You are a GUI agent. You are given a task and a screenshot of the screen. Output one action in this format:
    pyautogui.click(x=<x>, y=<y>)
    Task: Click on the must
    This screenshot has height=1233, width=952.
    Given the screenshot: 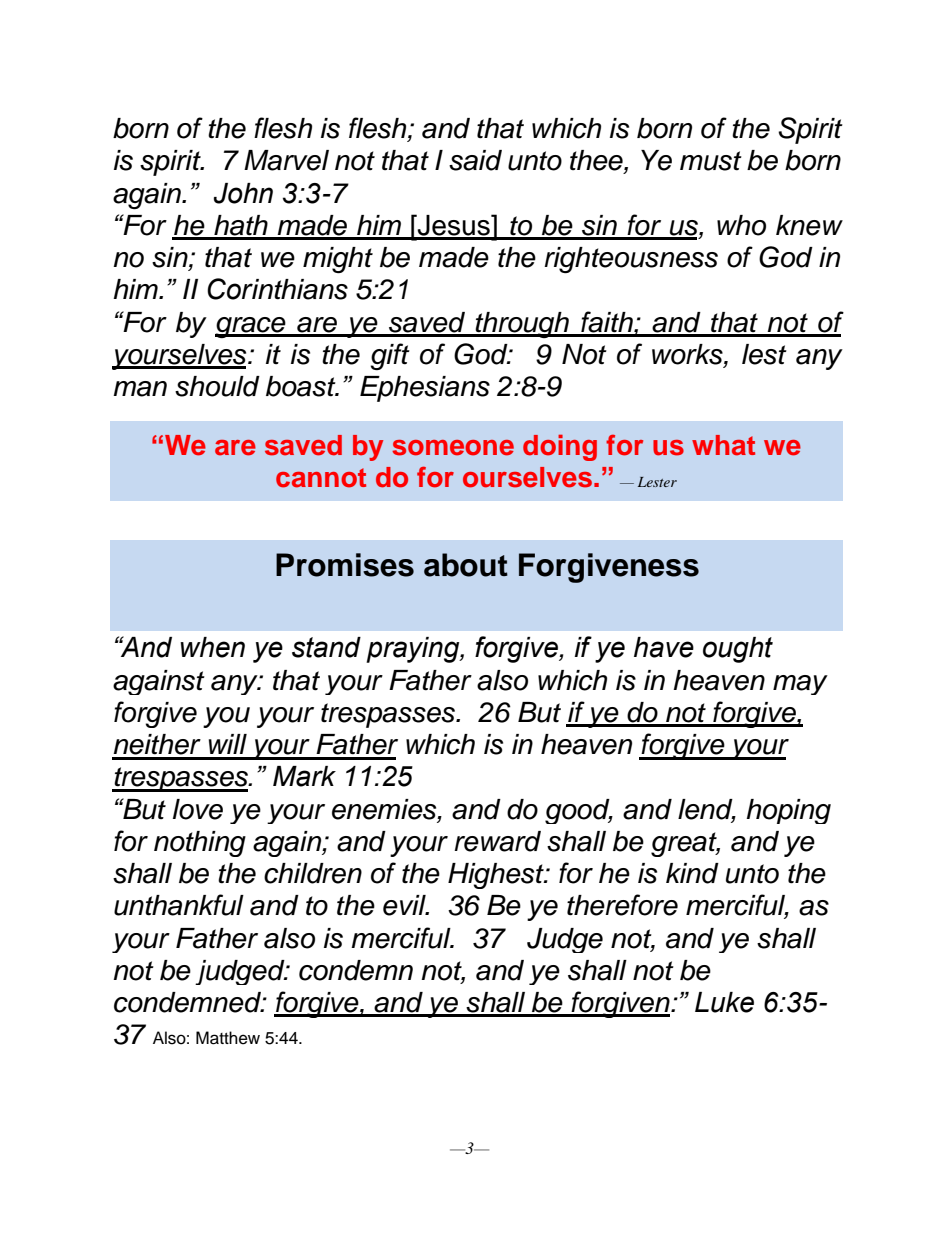 What is the action you would take?
    pyautogui.click(x=711, y=161)
